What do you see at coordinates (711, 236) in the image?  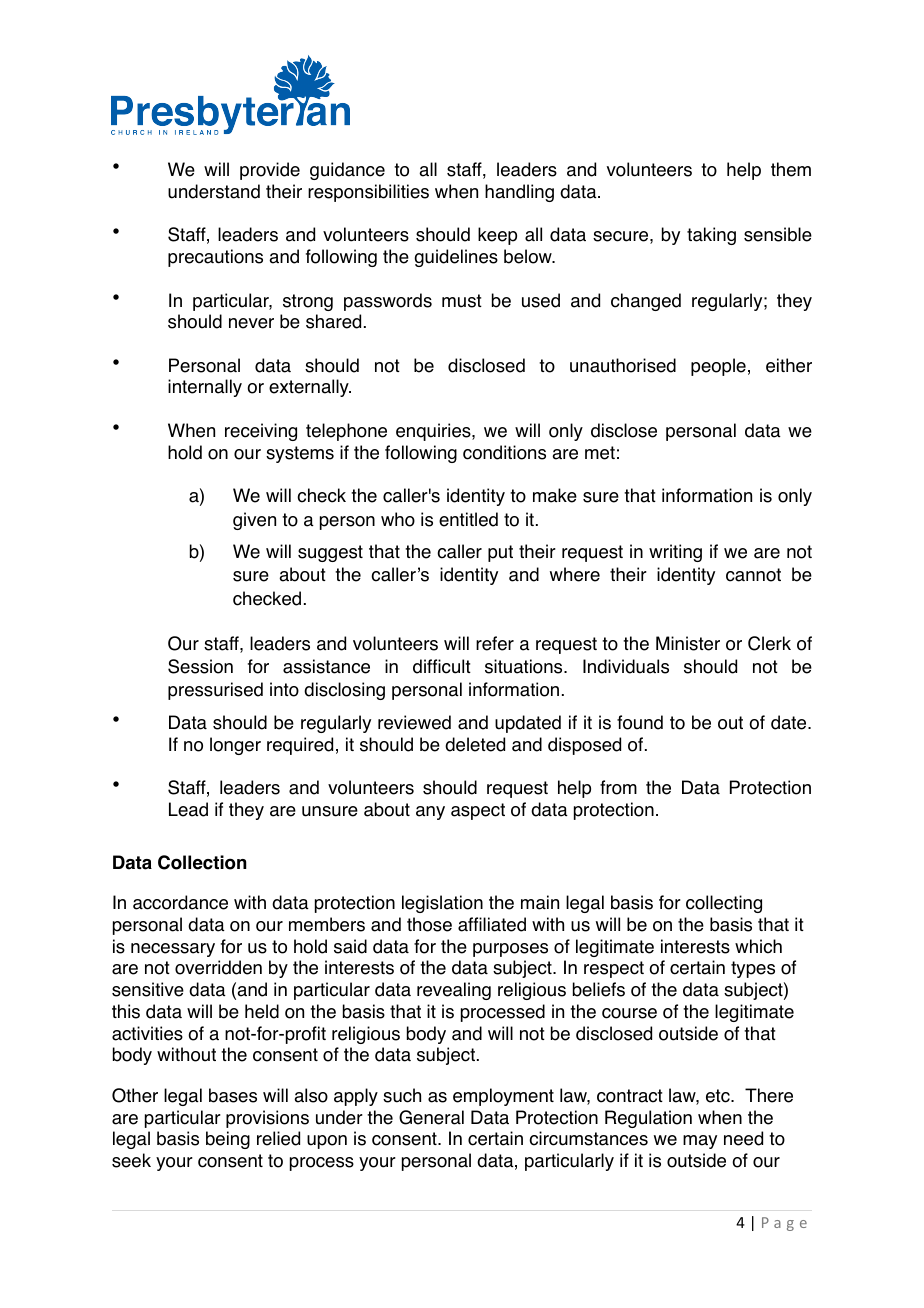 I see `taking` at bounding box center [711, 236].
